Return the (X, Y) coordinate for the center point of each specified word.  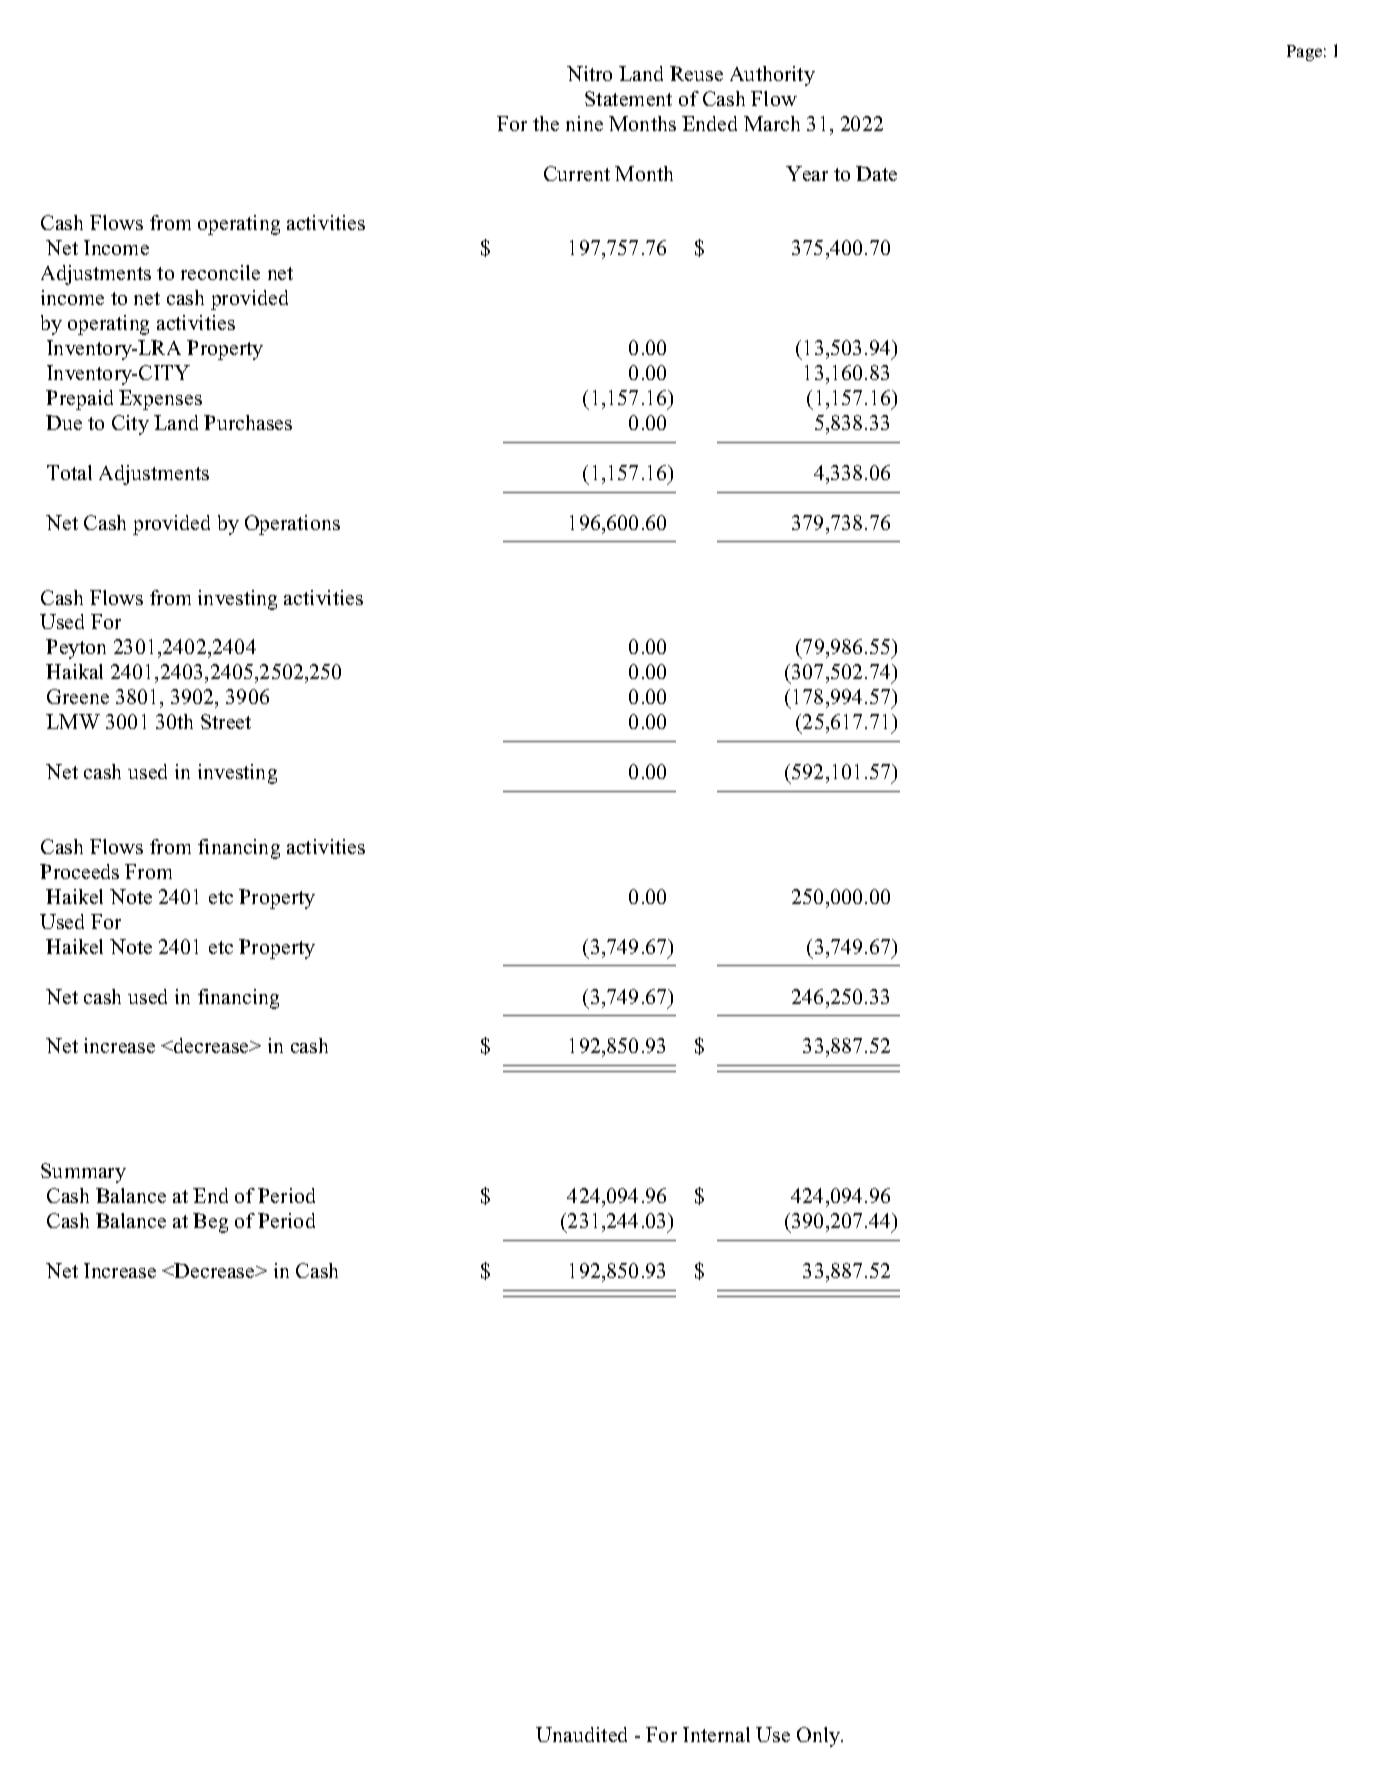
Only (820, 1737)
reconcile (220, 272)
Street (226, 721)
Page (1304, 53)
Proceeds (79, 871)
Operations (292, 525)
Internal (716, 1734)
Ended (709, 123)
